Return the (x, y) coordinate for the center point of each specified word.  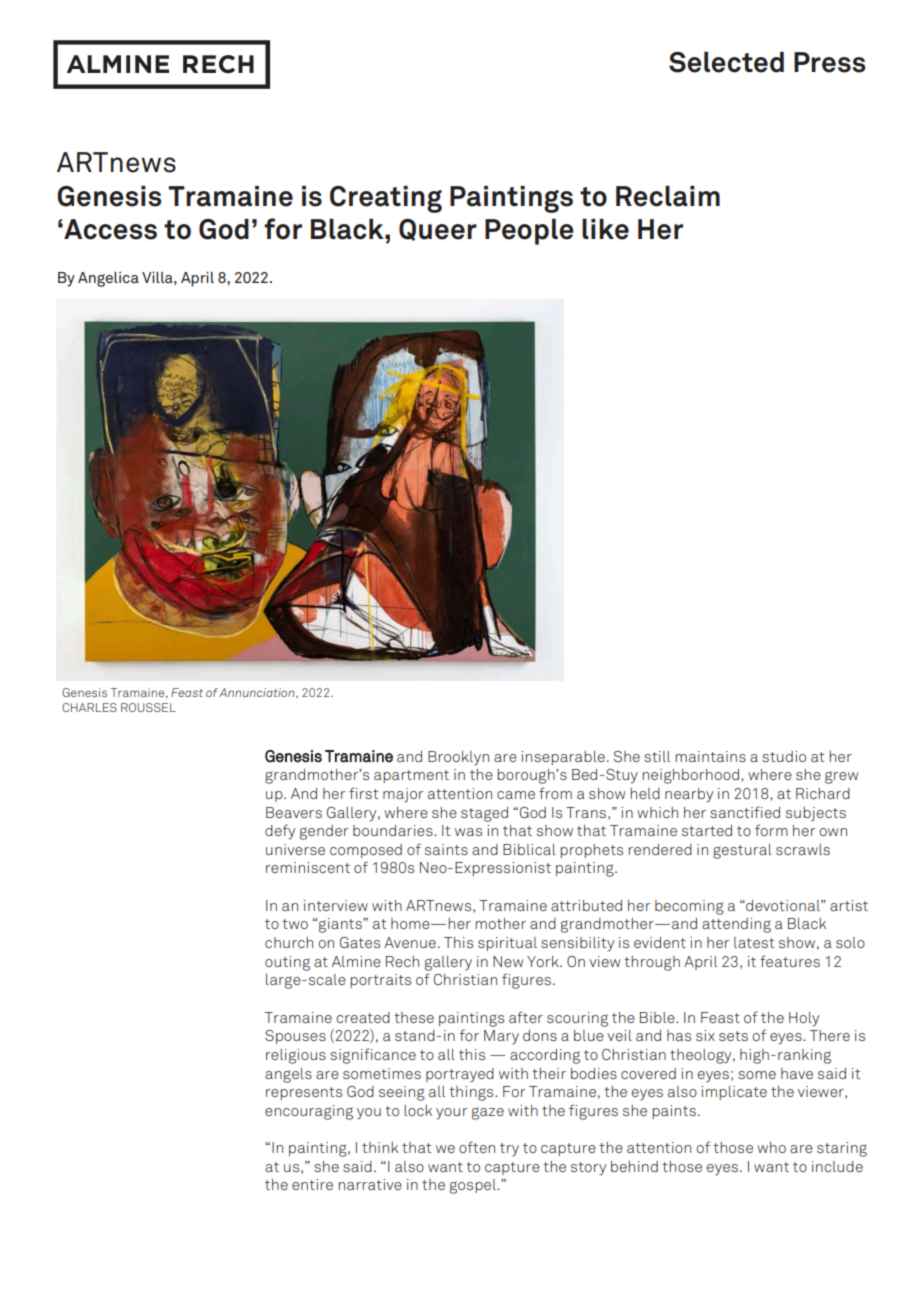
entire (312, 1184)
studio (784, 756)
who (771, 1147)
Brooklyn (458, 758)
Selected (726, 62)
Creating (386, 199)
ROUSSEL (148, 707)
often (477, 1147)
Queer (438, 230)
